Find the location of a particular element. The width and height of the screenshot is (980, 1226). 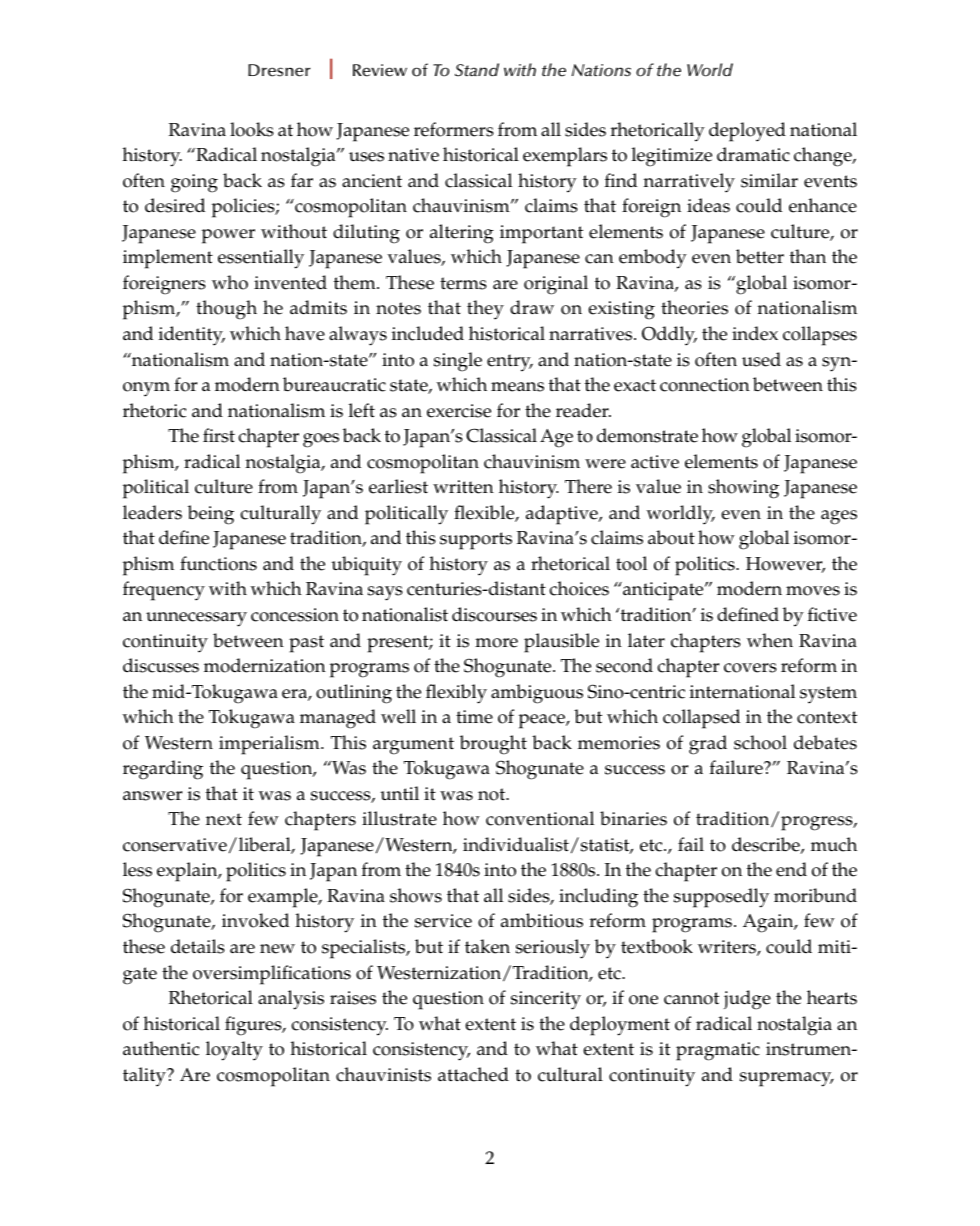

looks is located at coordinates (252, 129).
